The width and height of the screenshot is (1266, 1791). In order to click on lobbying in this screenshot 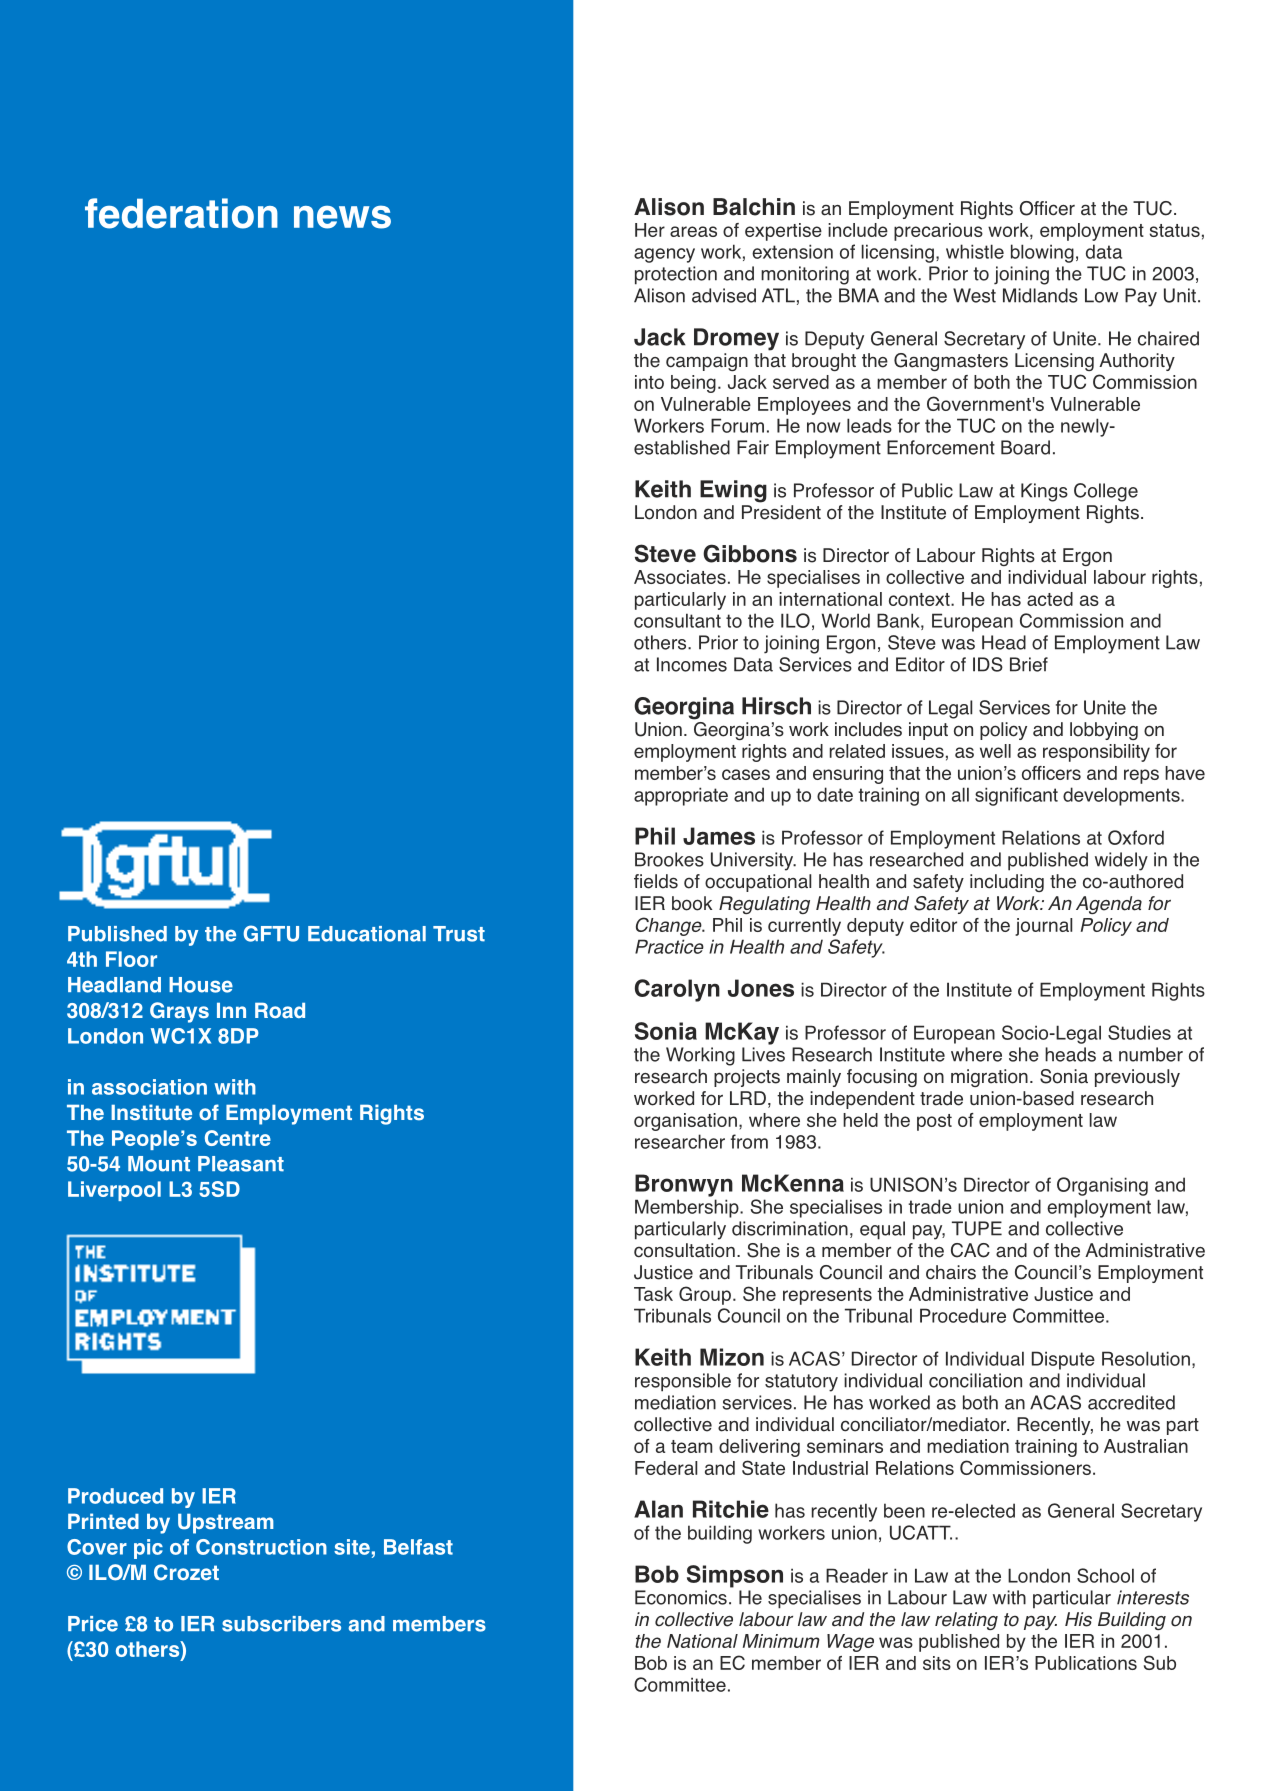, I will do `click(1104, 731)`.
